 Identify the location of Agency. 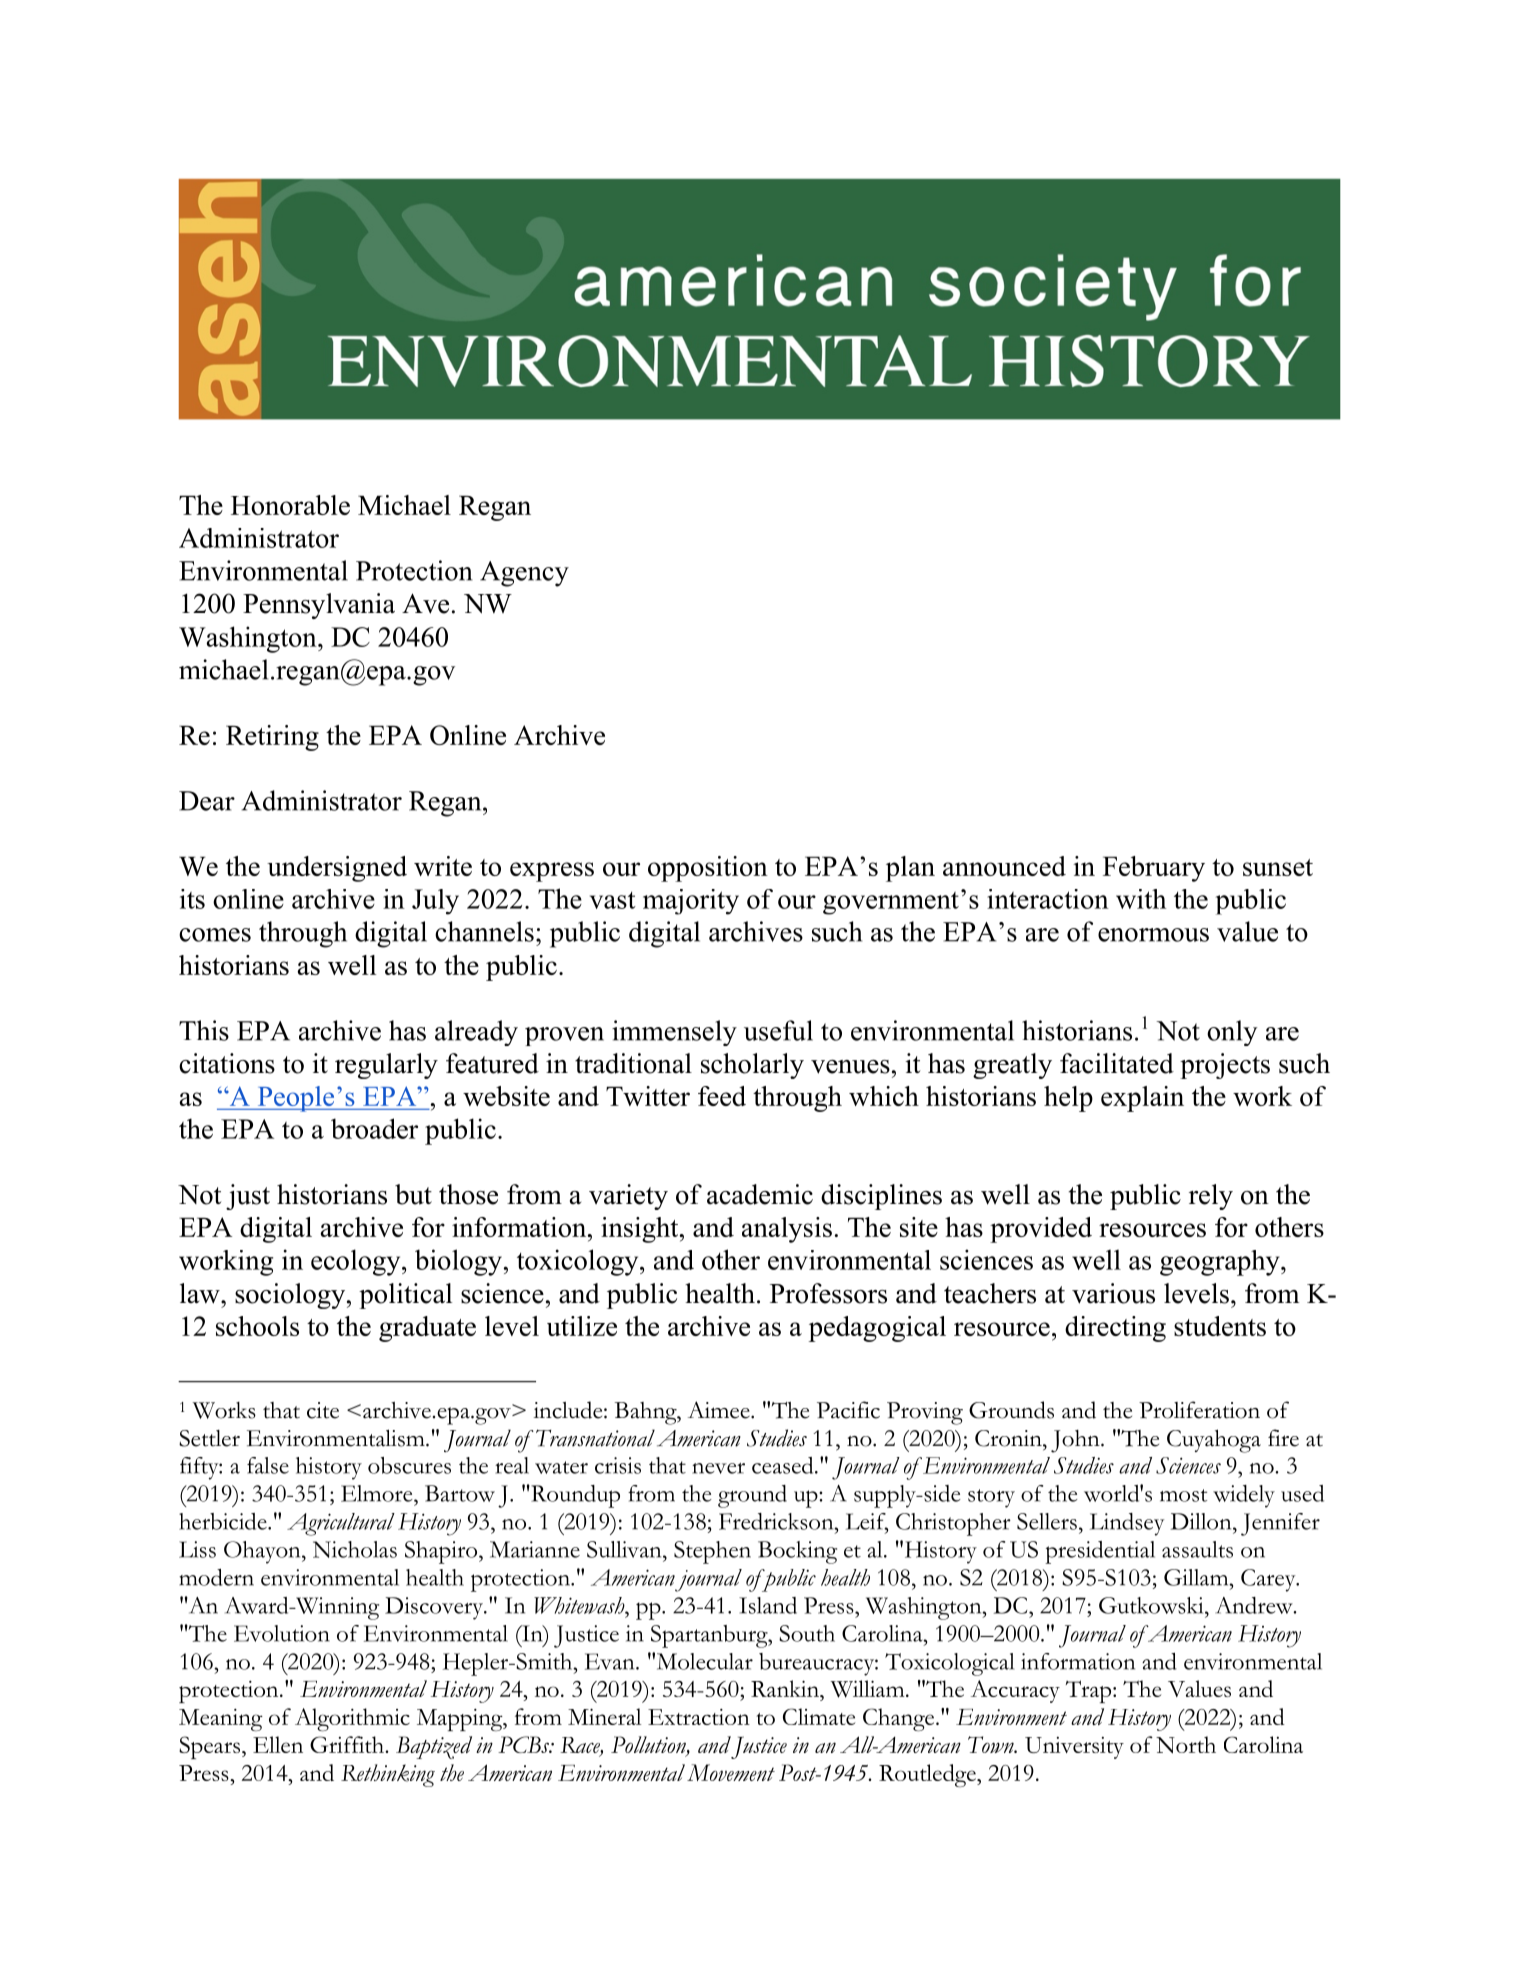
(524, 574).
